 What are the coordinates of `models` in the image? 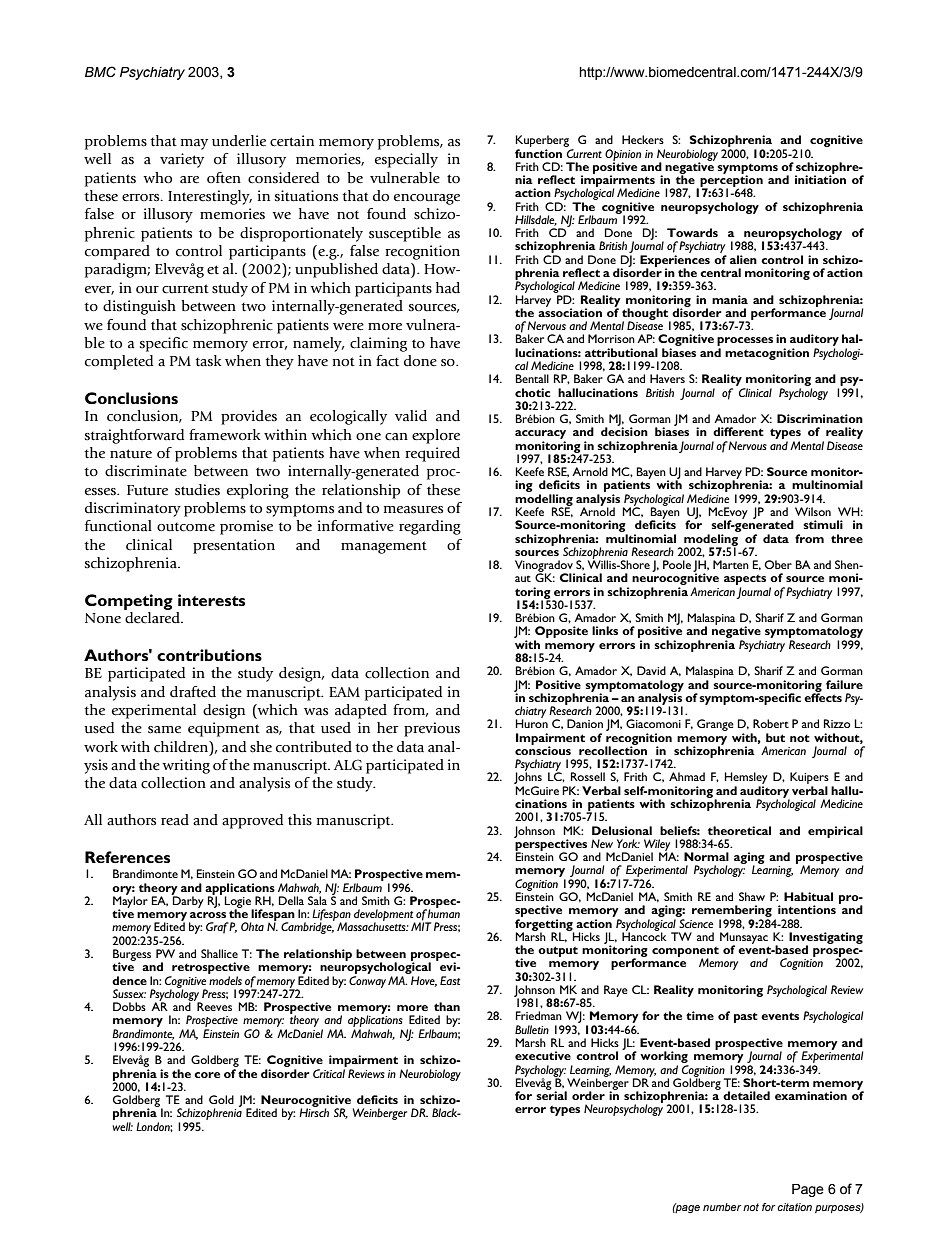 It's located at (225, 980).
